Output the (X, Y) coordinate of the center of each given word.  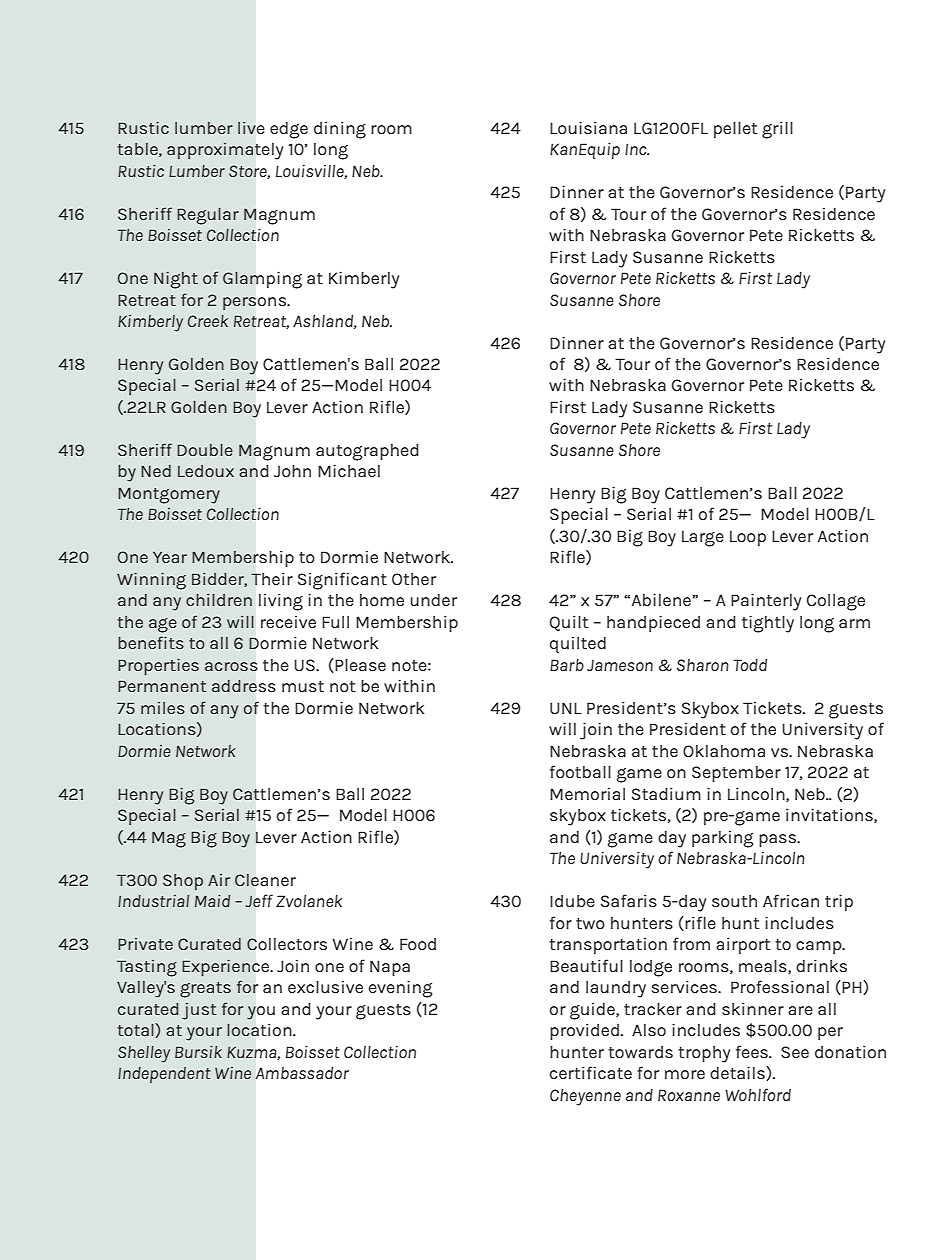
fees (753, 1051)
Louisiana (588, 127)
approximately (225, 151)
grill (777, 130)
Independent (164, 1075)
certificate (591, 1072)
